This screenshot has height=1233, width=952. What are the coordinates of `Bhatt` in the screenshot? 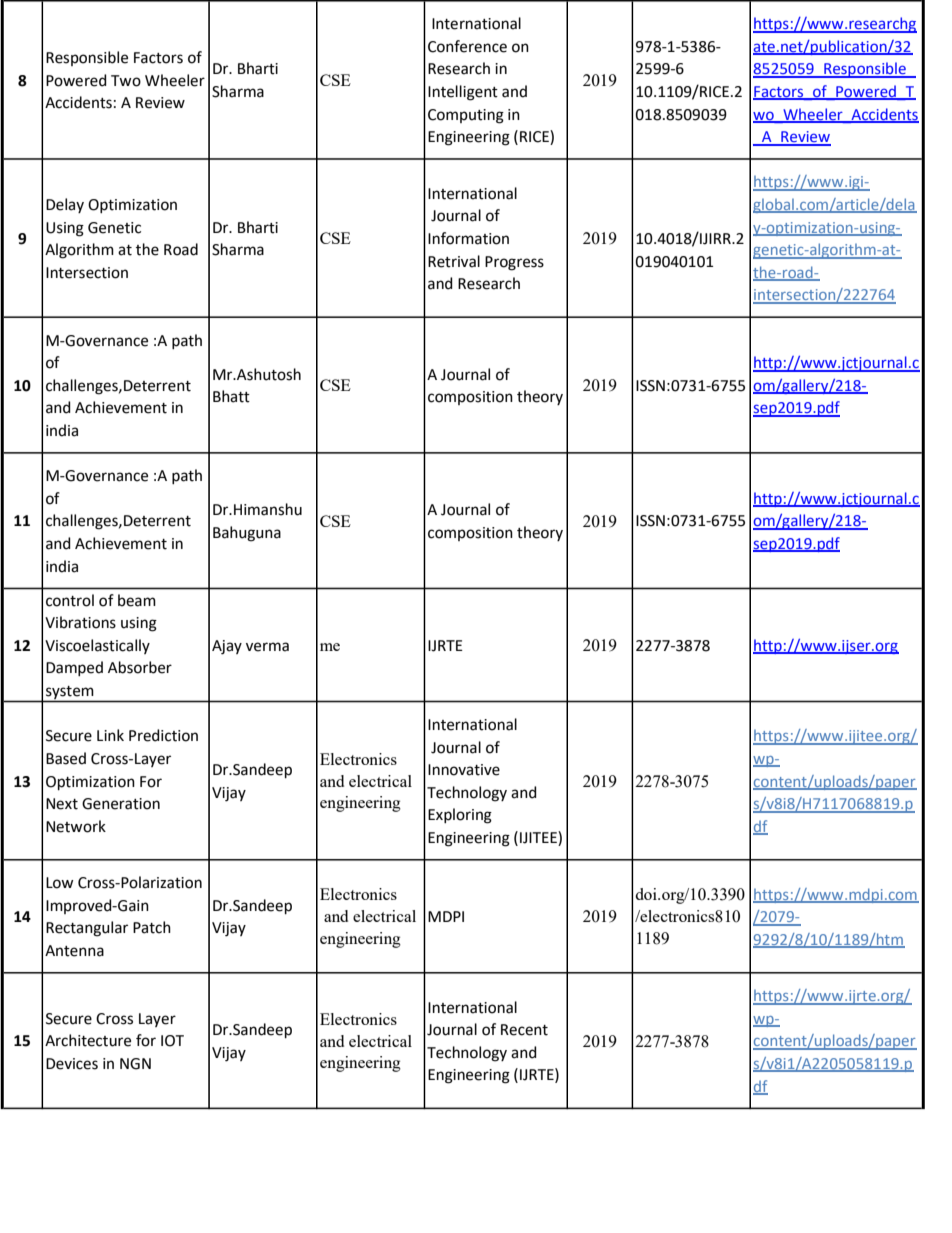 It's located at (231, 396).
